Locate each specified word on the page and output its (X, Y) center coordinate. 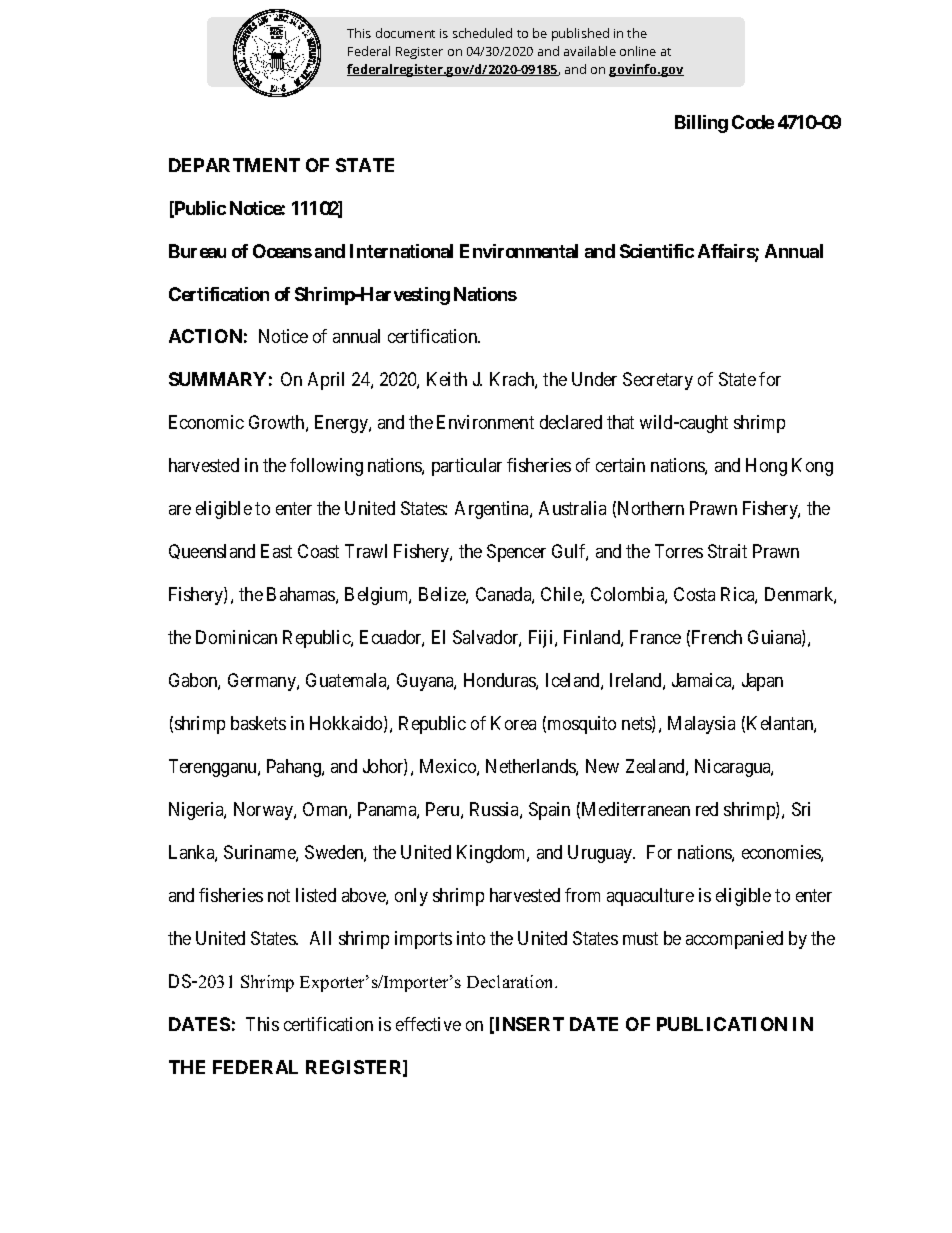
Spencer (516, 553)
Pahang (295, 768)
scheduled (482, 33)
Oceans (282, 251)
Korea (513, 723)
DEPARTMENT (234, 165)
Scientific (657, 251)
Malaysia (701, 725)
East (276, 551)
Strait (727, 551)
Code (753, 122)
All (320, 938)
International (401, 251)
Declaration (511, 981)
